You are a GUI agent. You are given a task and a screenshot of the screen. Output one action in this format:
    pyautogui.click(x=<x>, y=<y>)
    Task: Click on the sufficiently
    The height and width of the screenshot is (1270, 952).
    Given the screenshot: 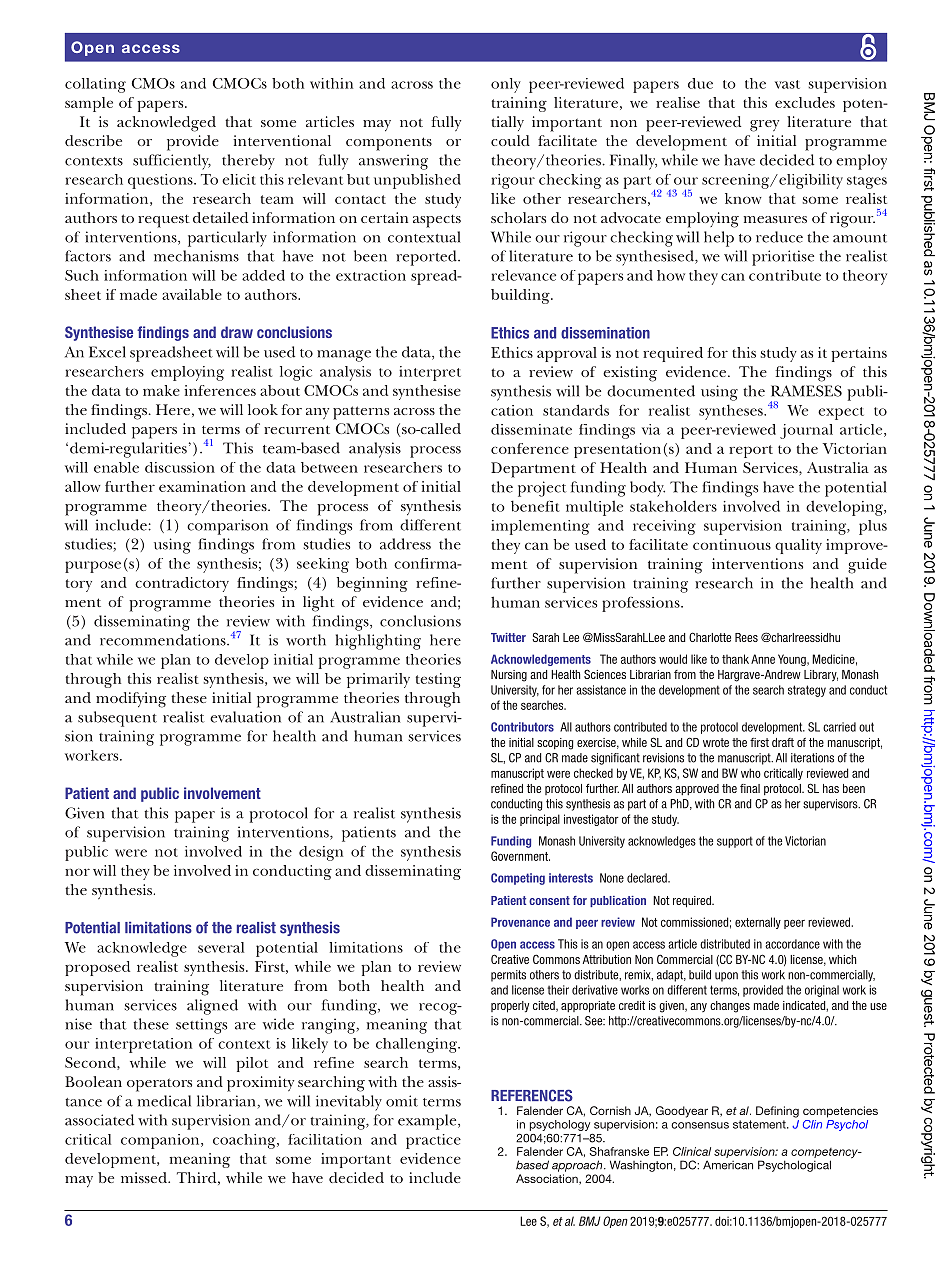 What is the action you would take?
    pyautogui.click(x=172, y=162)
